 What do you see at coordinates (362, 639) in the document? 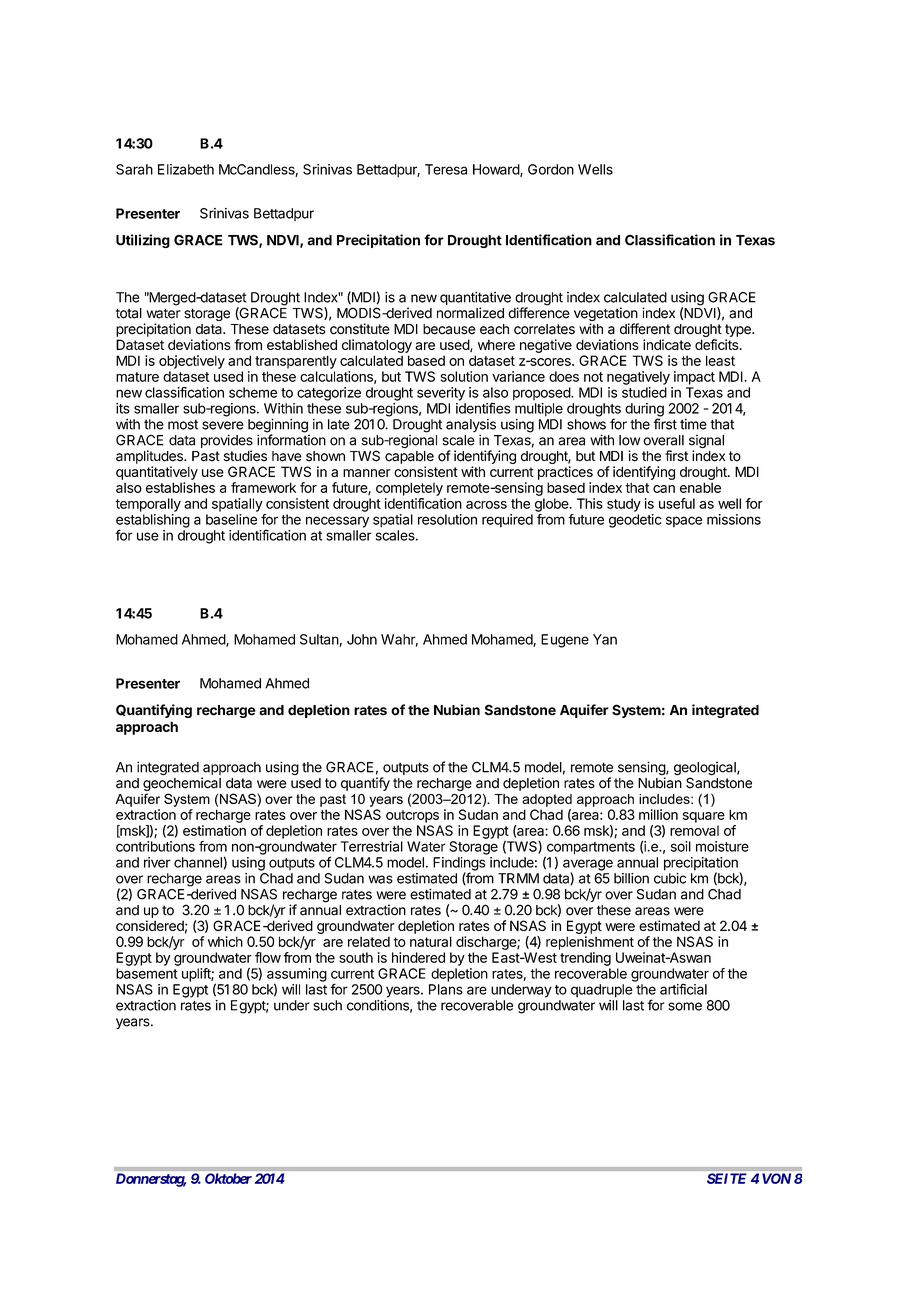
I see `John` at bounding box center [362, 639].
